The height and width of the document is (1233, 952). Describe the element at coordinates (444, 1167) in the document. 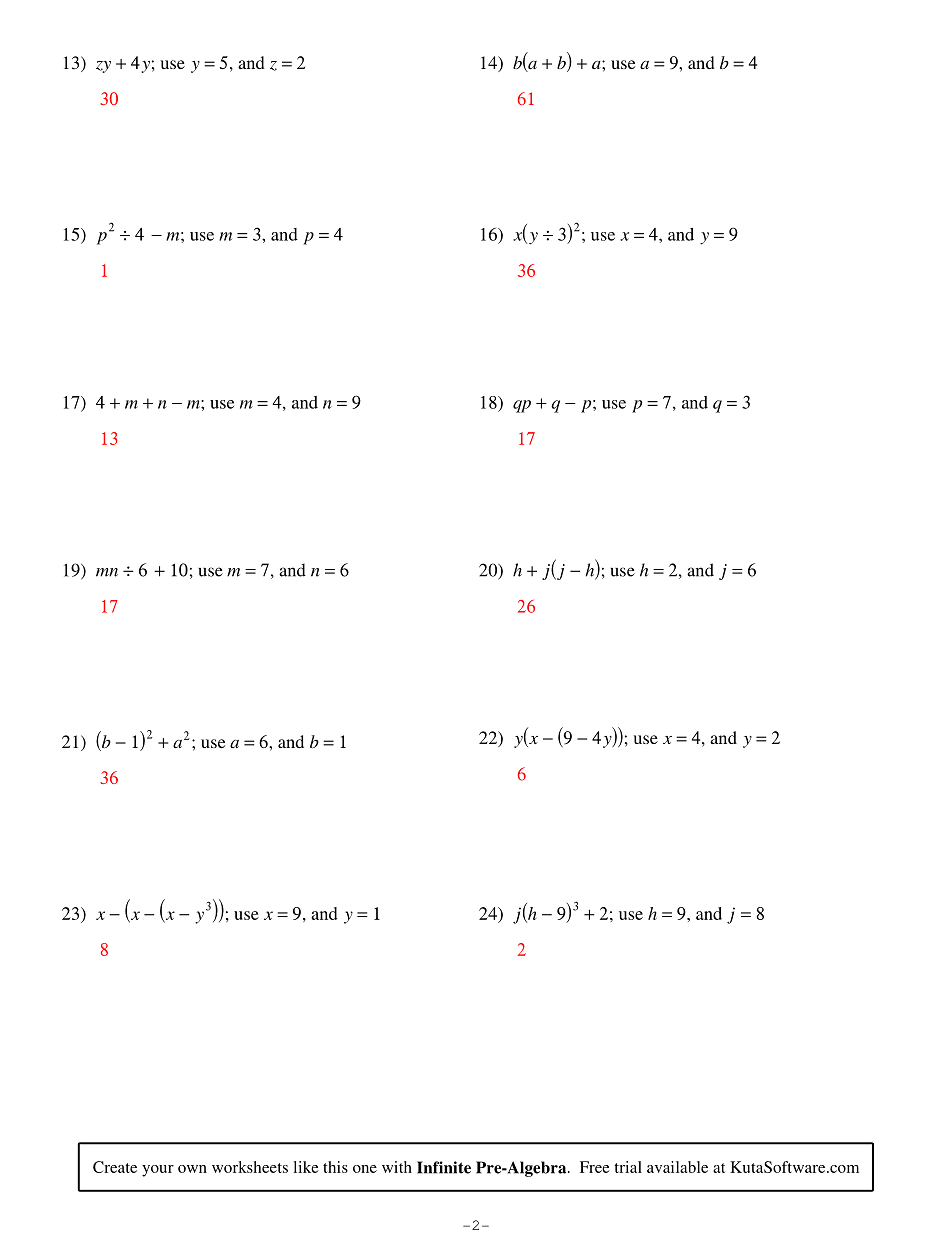

I see `Infinite` at that location.
